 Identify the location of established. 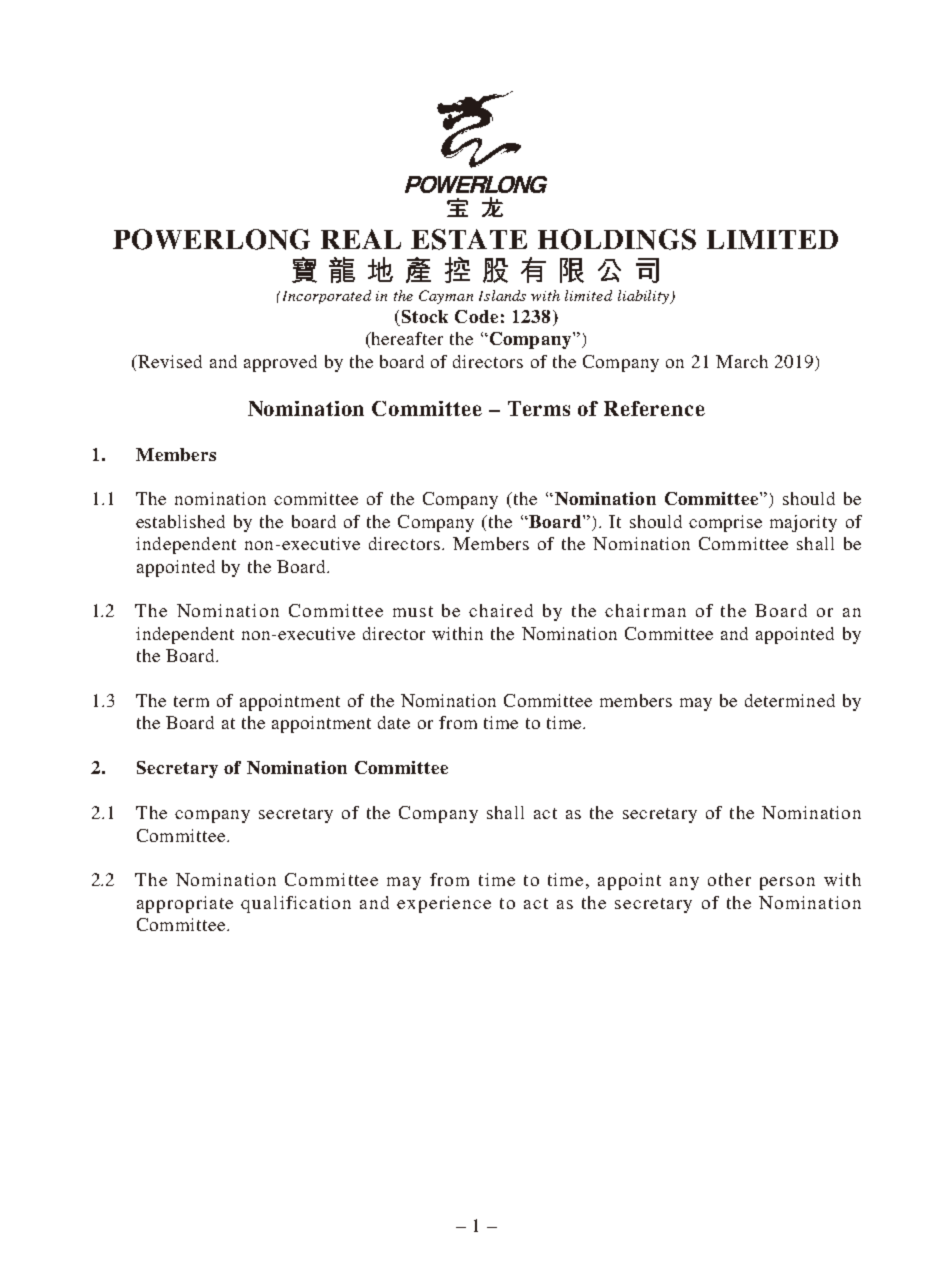
(180, 521).
